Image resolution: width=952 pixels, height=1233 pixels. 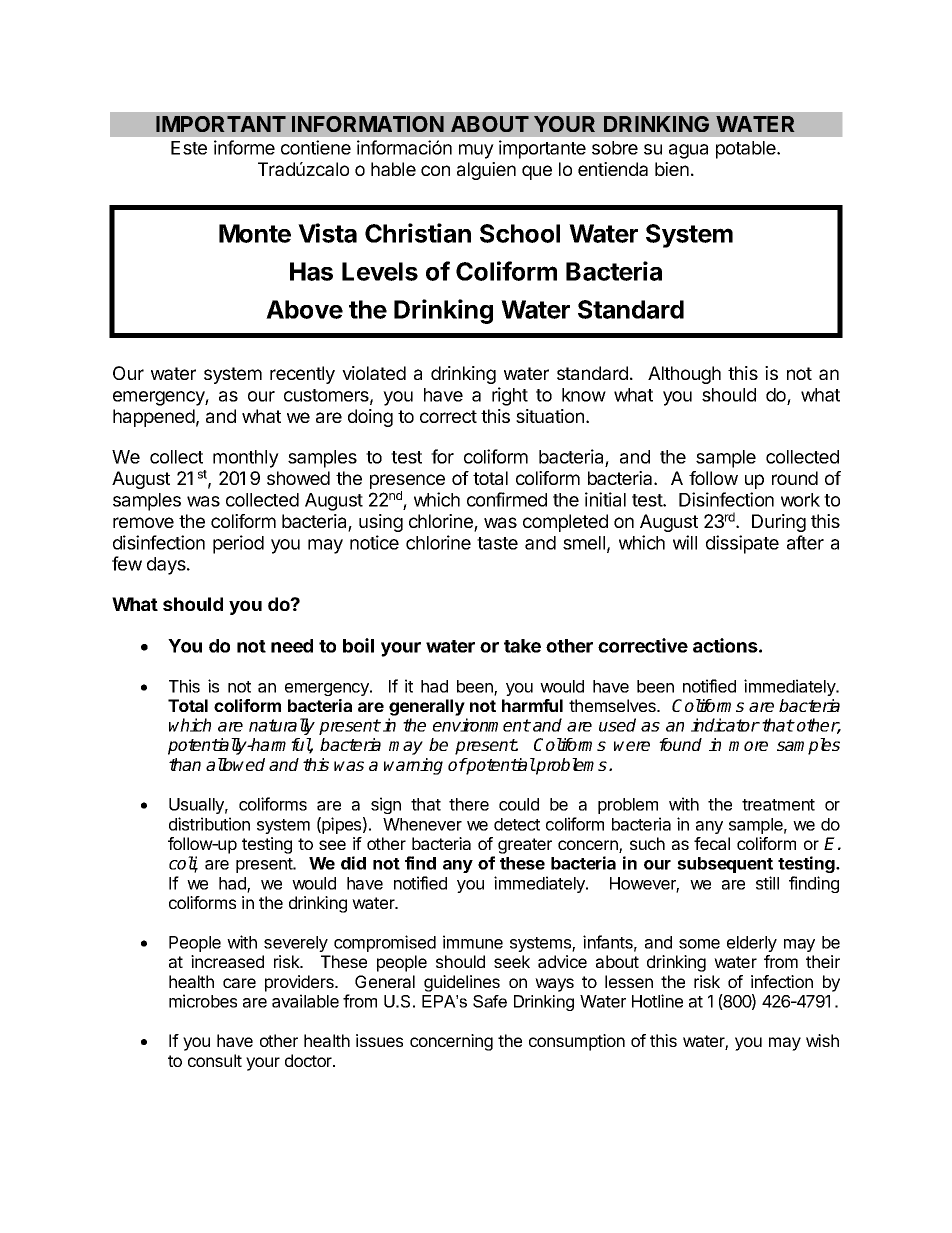 I want to click on taste, so click(x=497, y=543).
